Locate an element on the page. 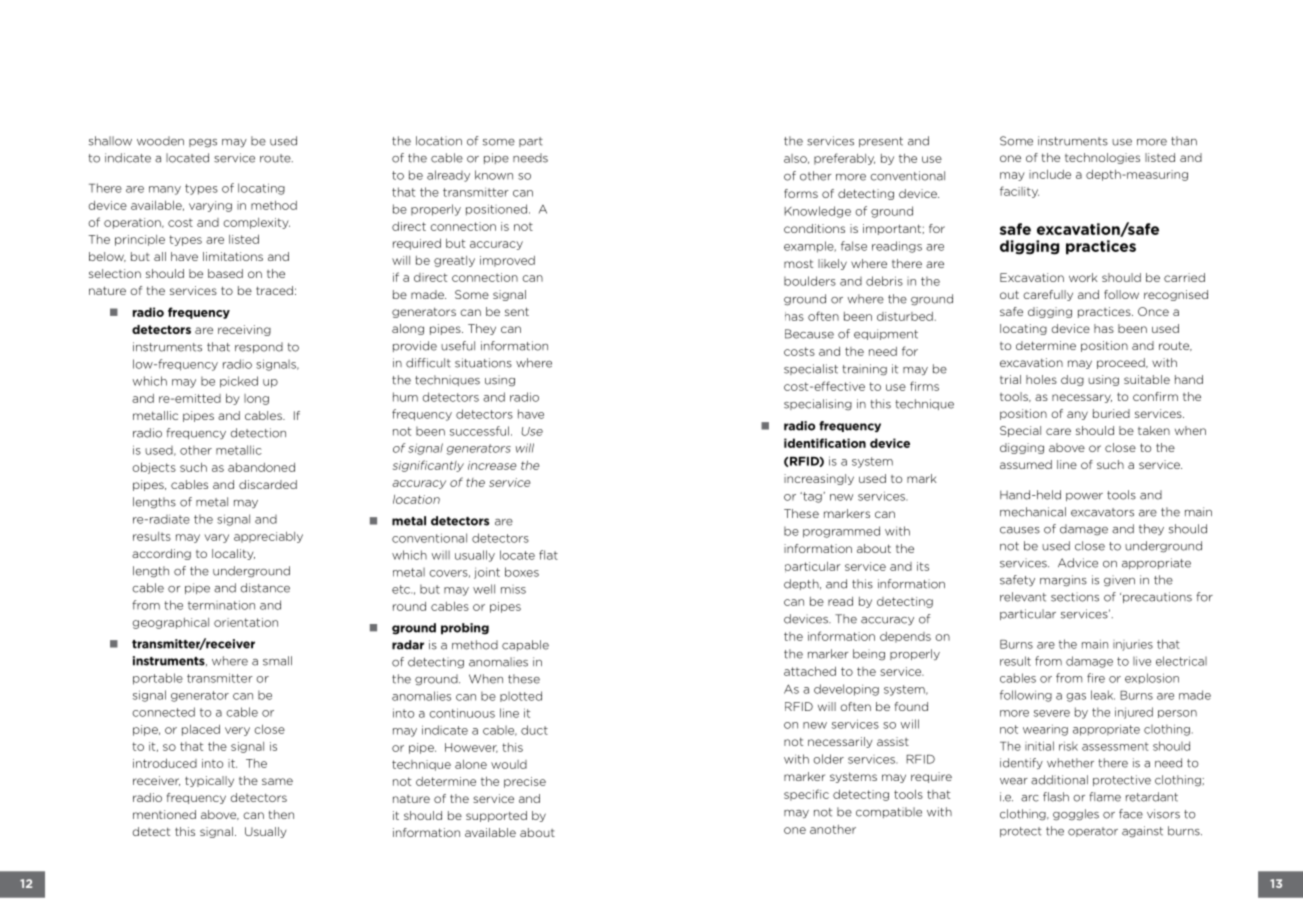  holes is located at coordinates (1041, 379).
